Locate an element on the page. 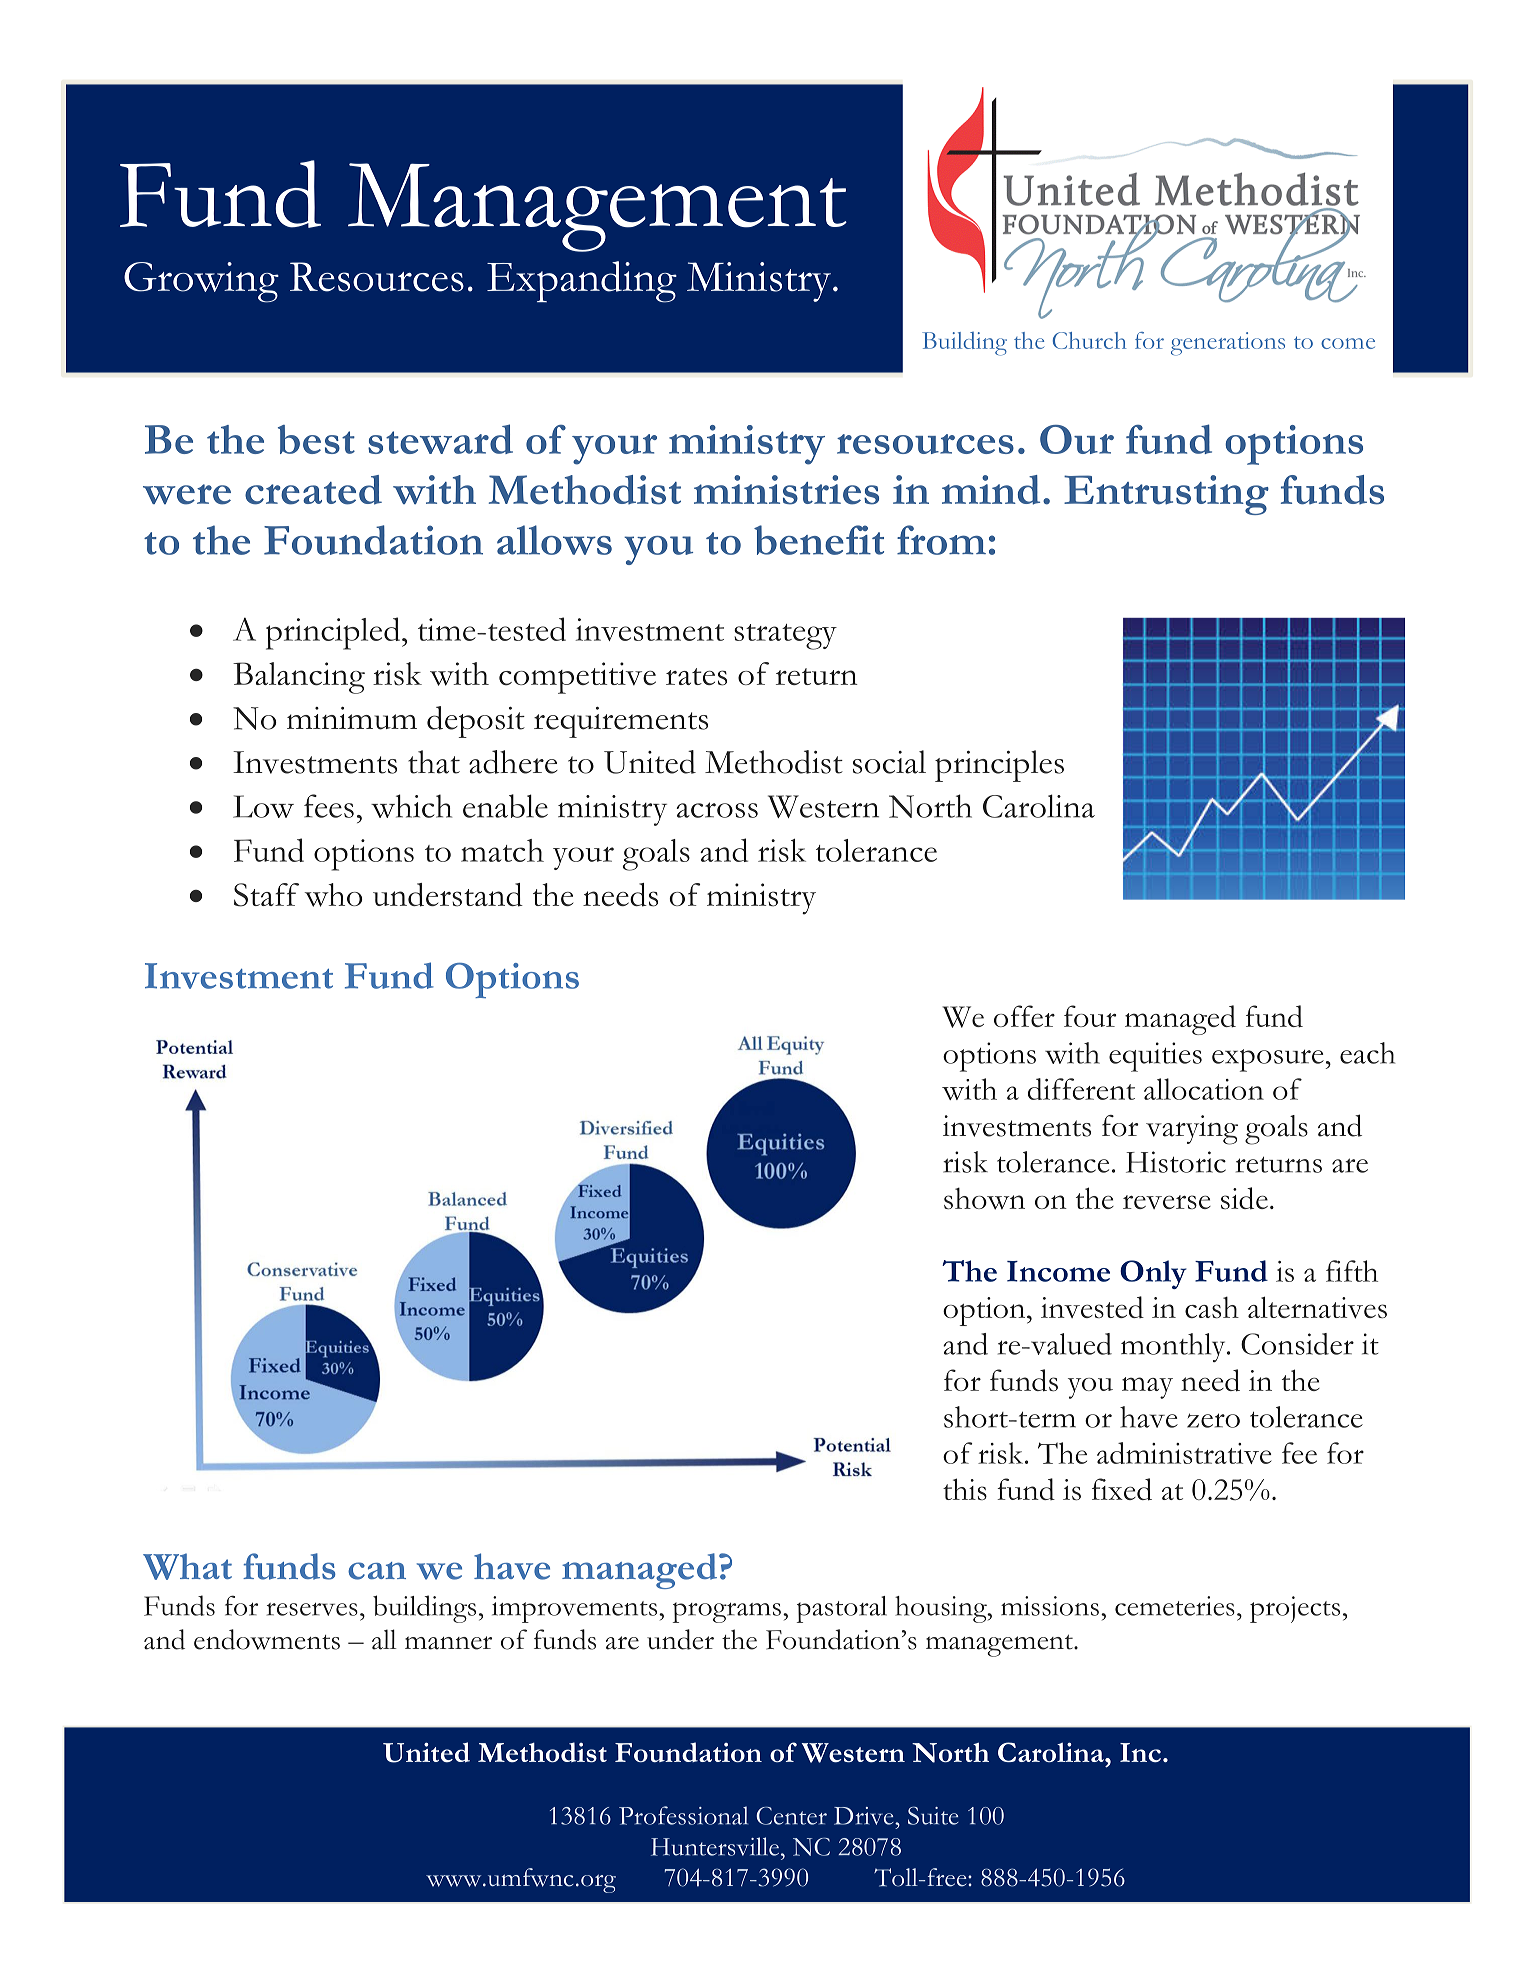  who is located at coordinates (333, 895).
